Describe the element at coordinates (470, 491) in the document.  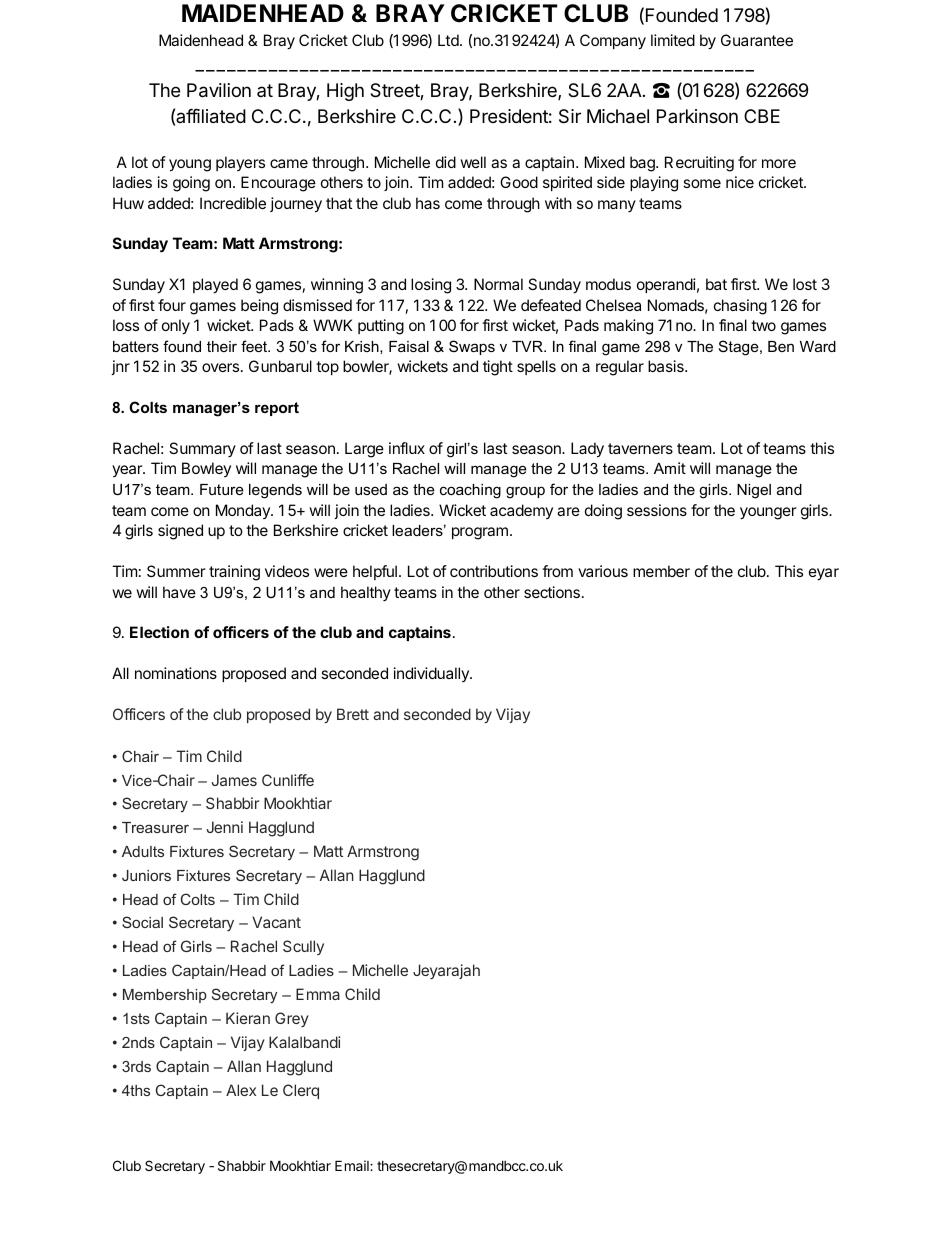
I see `coaching` at that location.
